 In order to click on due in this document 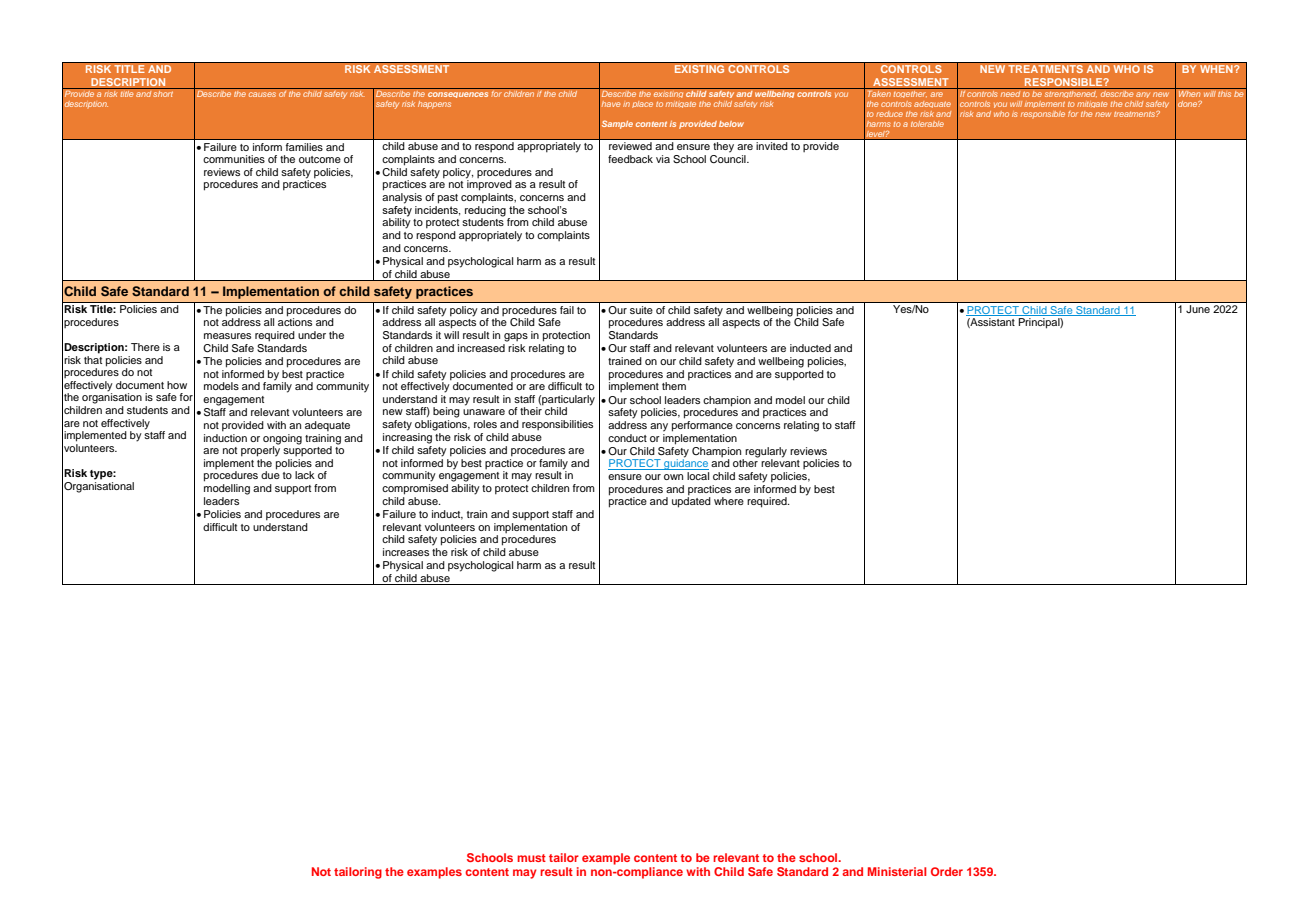, I will do `click(270, 474)`.
